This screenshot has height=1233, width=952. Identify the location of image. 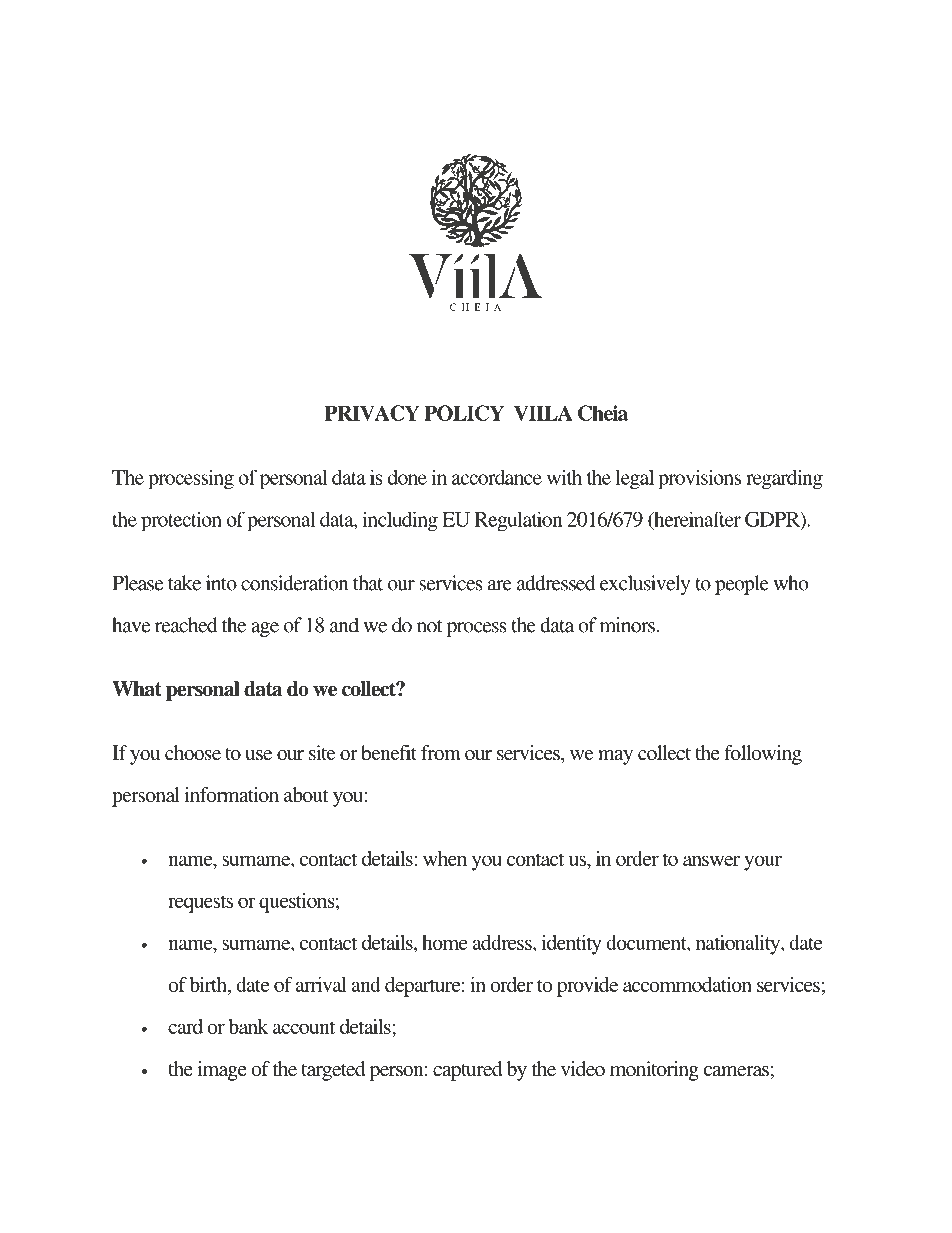
(222, 1071).
